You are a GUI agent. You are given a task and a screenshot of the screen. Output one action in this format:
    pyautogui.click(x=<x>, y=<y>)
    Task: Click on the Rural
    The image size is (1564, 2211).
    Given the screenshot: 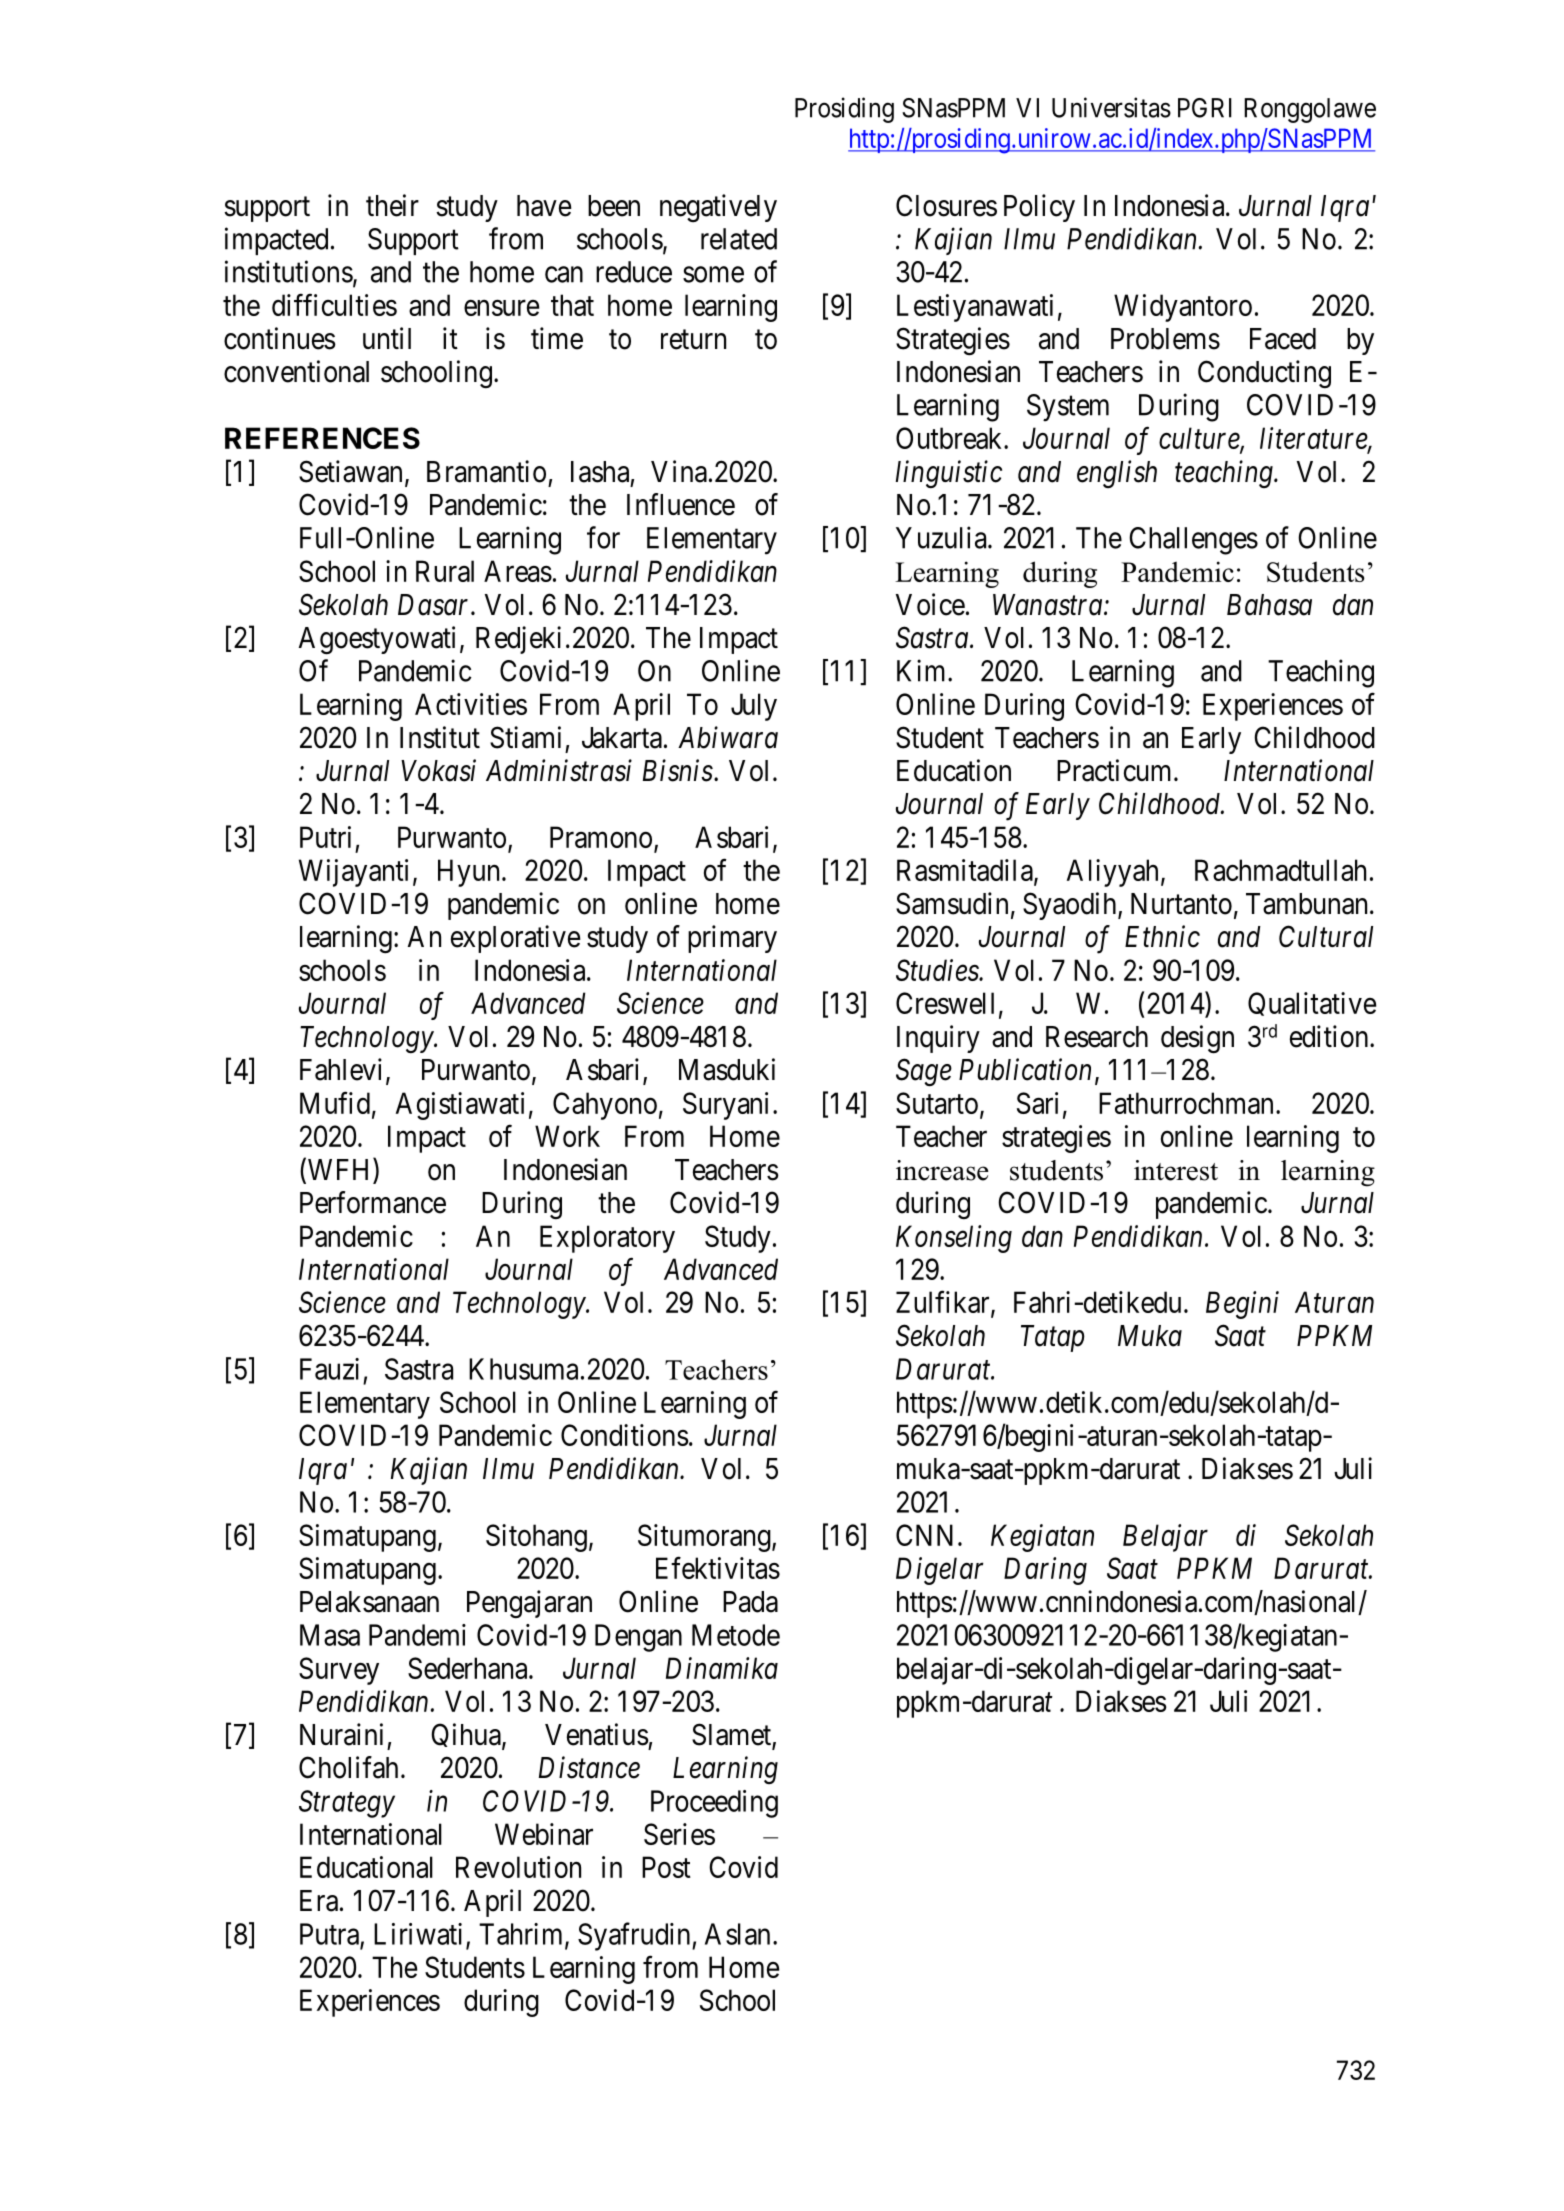 What is the action you would take?
    pyautogui.click(x=445, y=571)
